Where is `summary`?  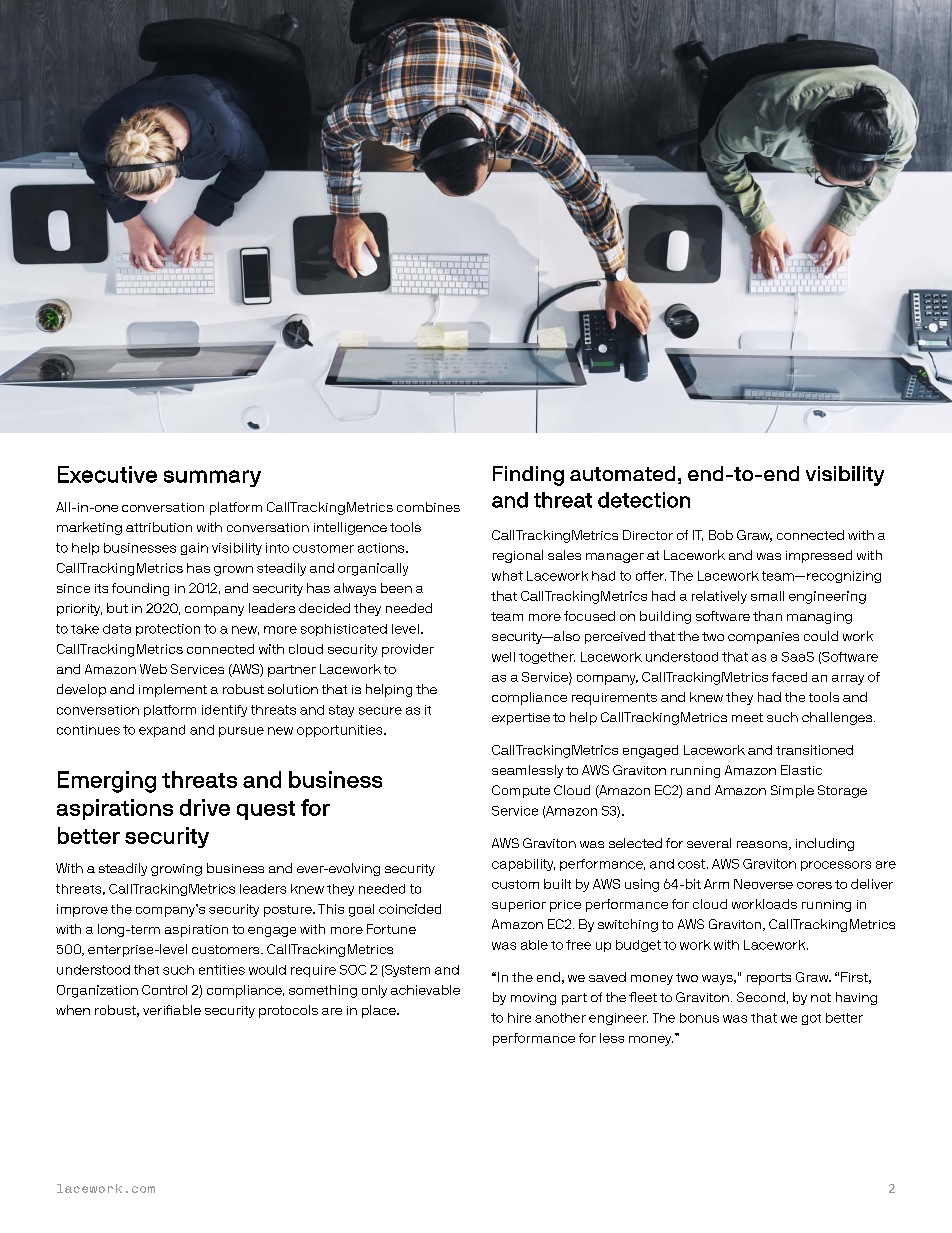 summary is located at coordinates (212, 478).
